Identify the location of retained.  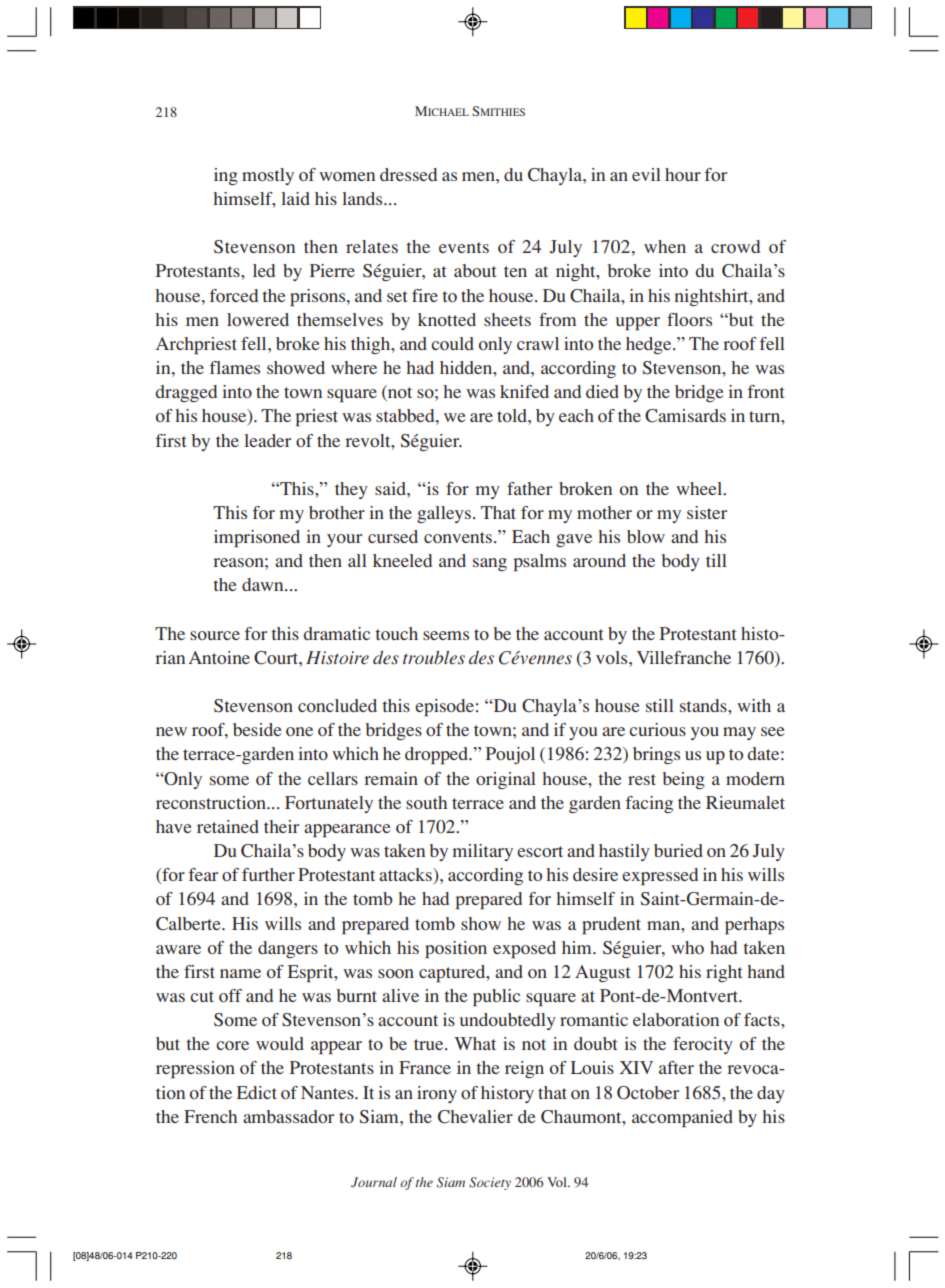
(228, 826).
